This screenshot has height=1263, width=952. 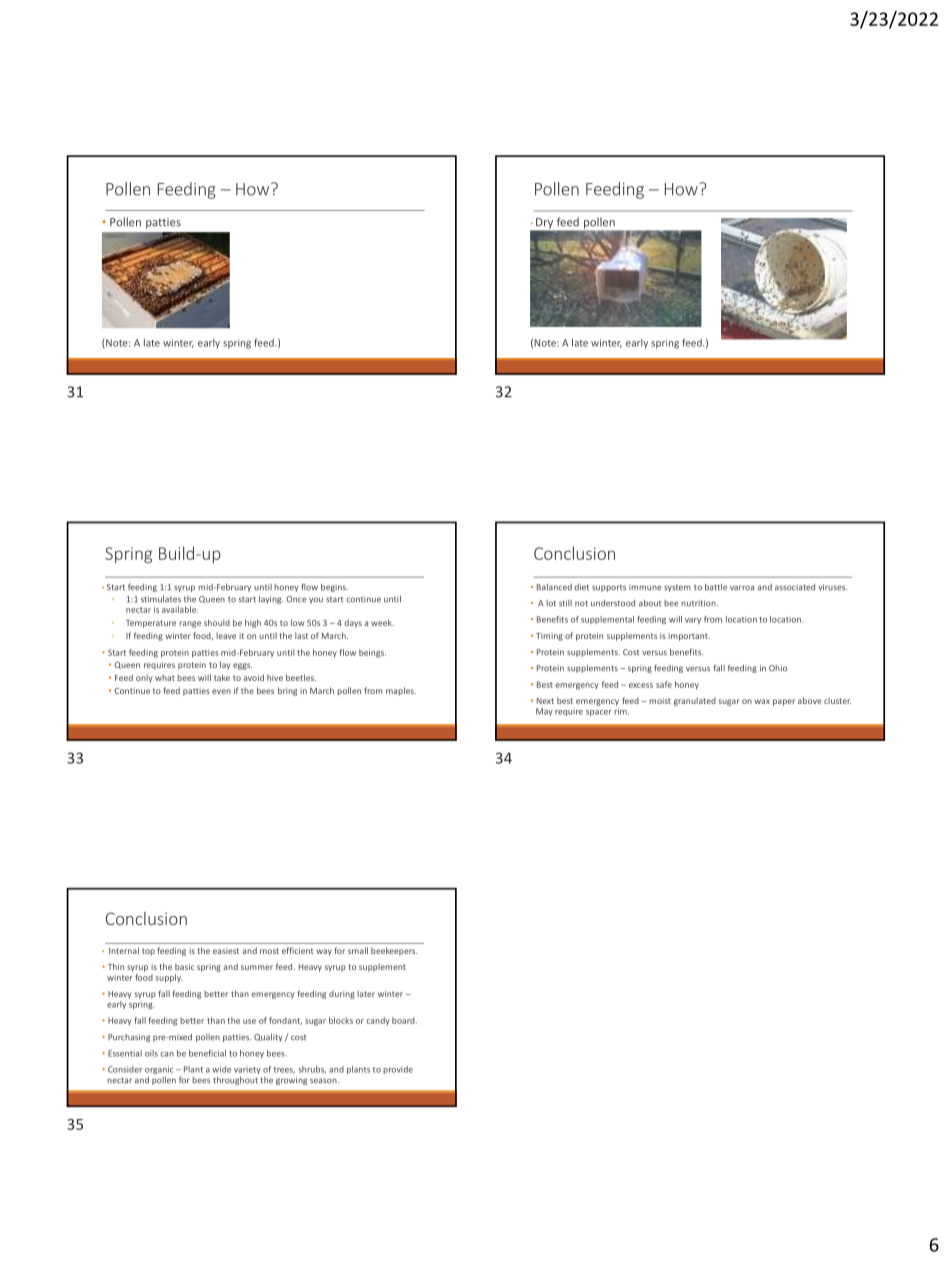 I want to click on small, so click(x=358, y=950).
